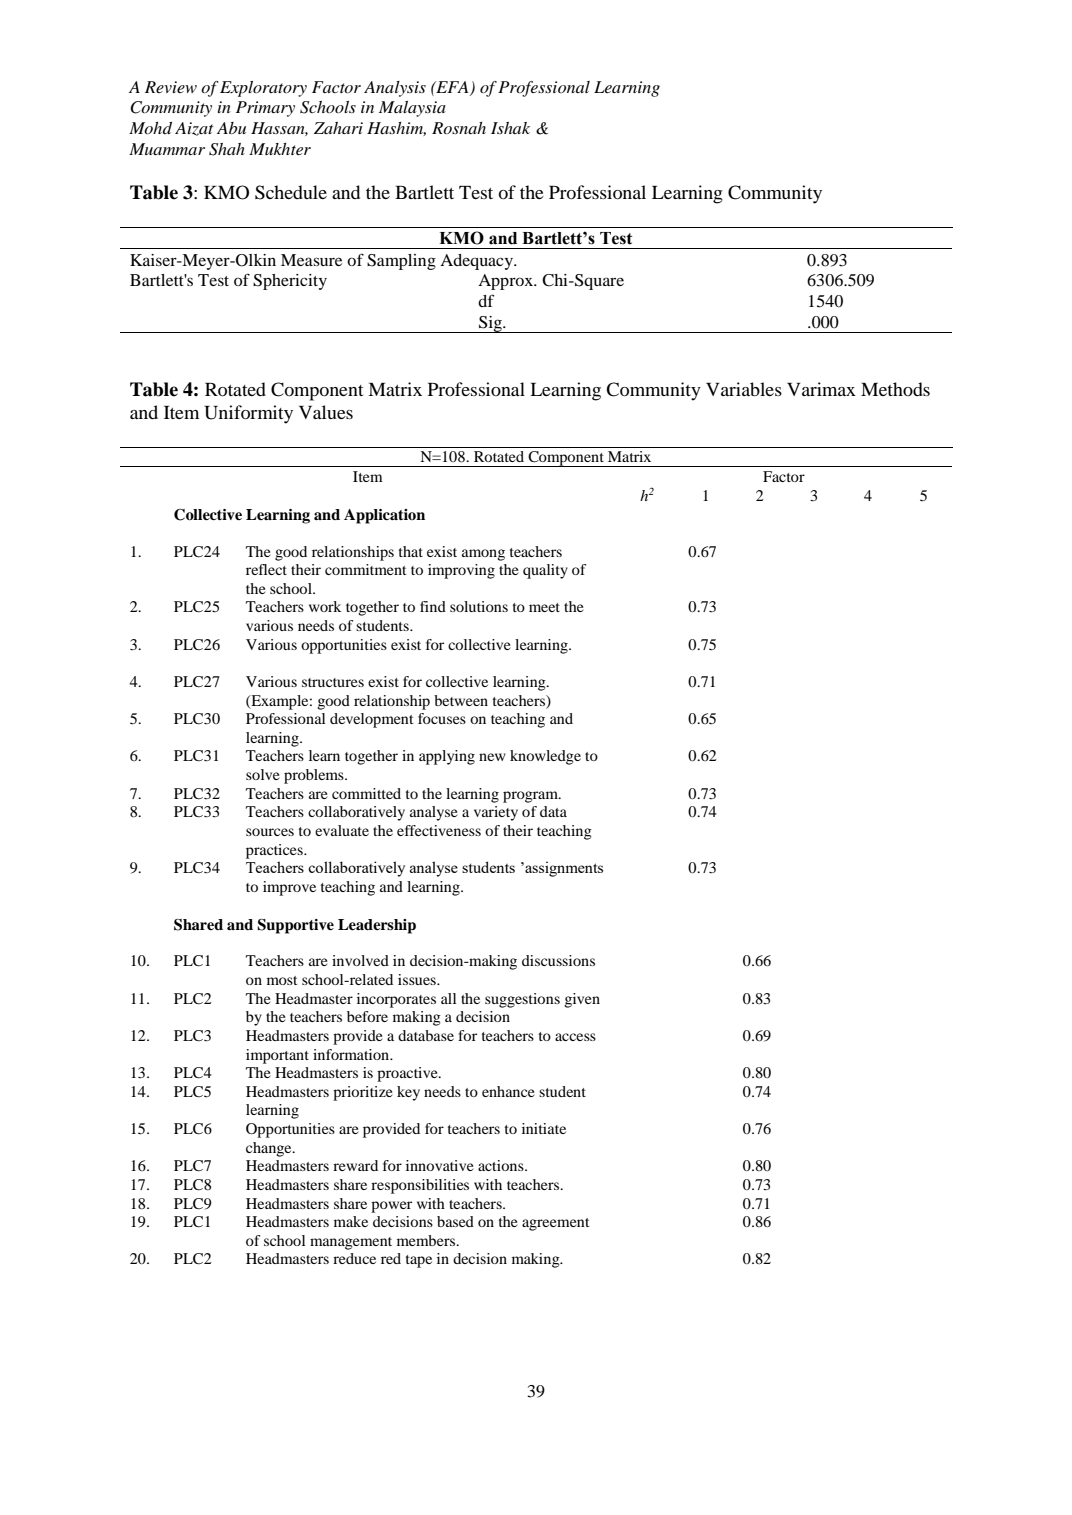 This page has height=1515, width=1072. What do you see at coordinates (275, 851) in the page?
I see `practices` at bounding box center [275, 851].
